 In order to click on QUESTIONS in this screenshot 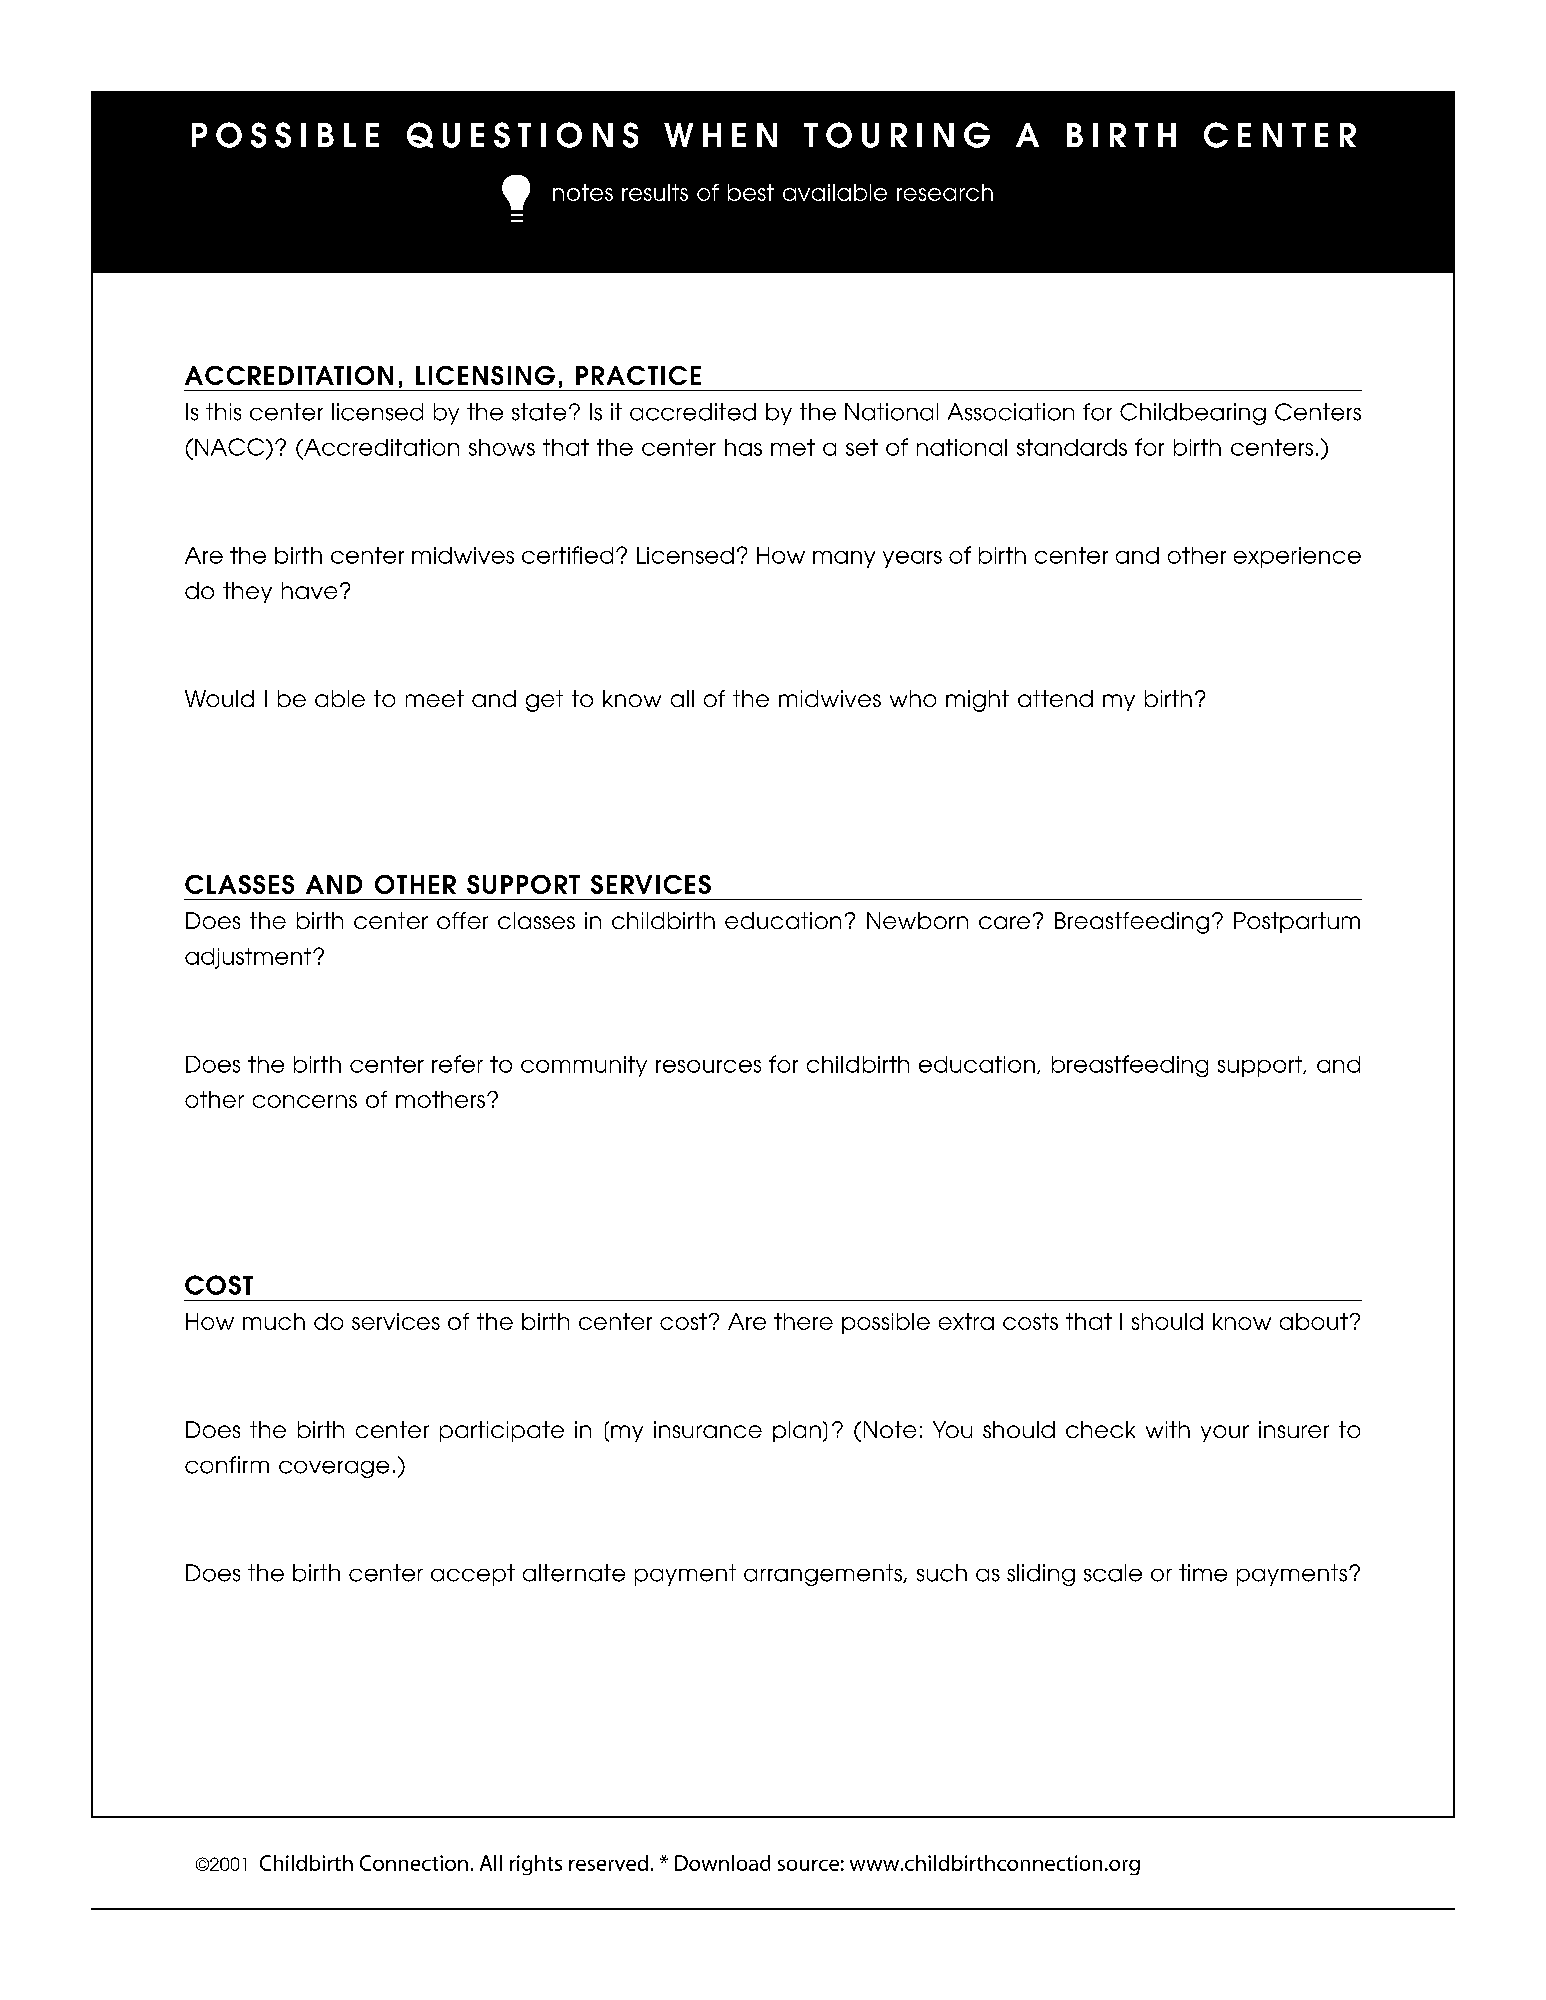, I will do `click(522, 135)`.
